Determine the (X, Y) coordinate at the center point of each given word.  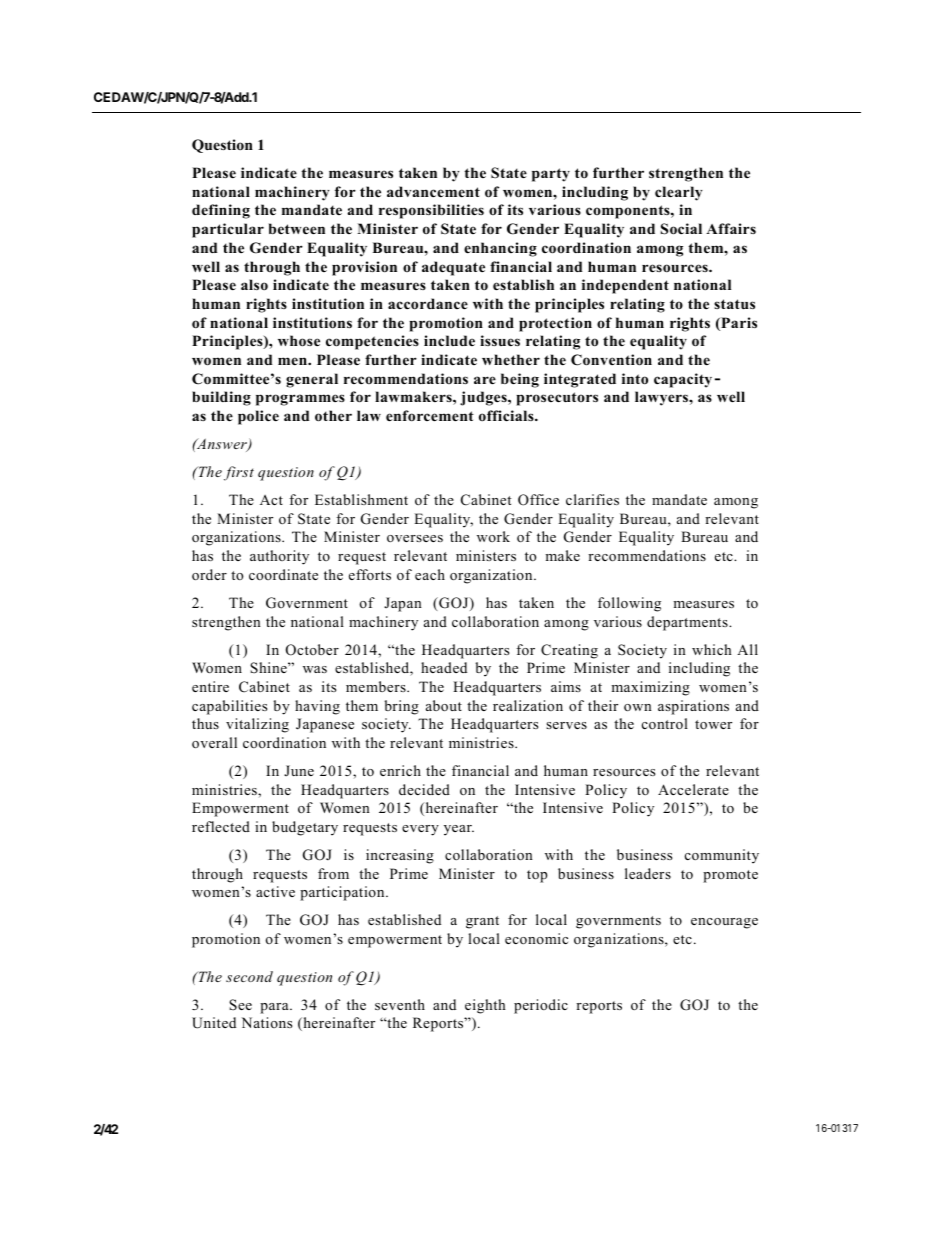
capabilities (229, 707)
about (444, 705)
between (297, 228)
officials (507, 416)
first (239, 473)
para (275, 1008)
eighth (485, 1006)
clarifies (592, 499)
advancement (433, 191)
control (665, 723)
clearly (679, 193)
